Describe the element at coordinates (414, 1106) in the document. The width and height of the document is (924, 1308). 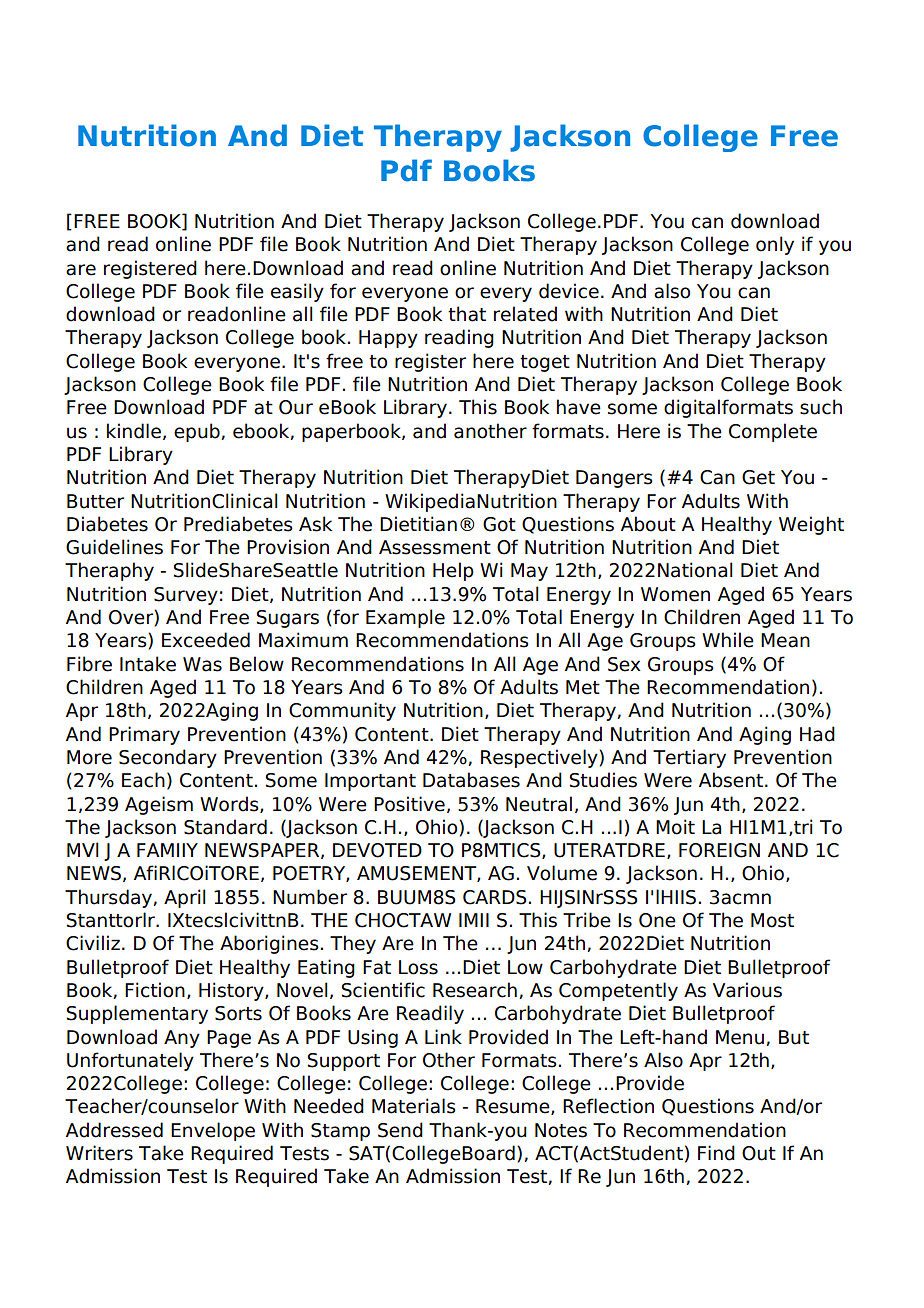
I see `Materials` at that location.
